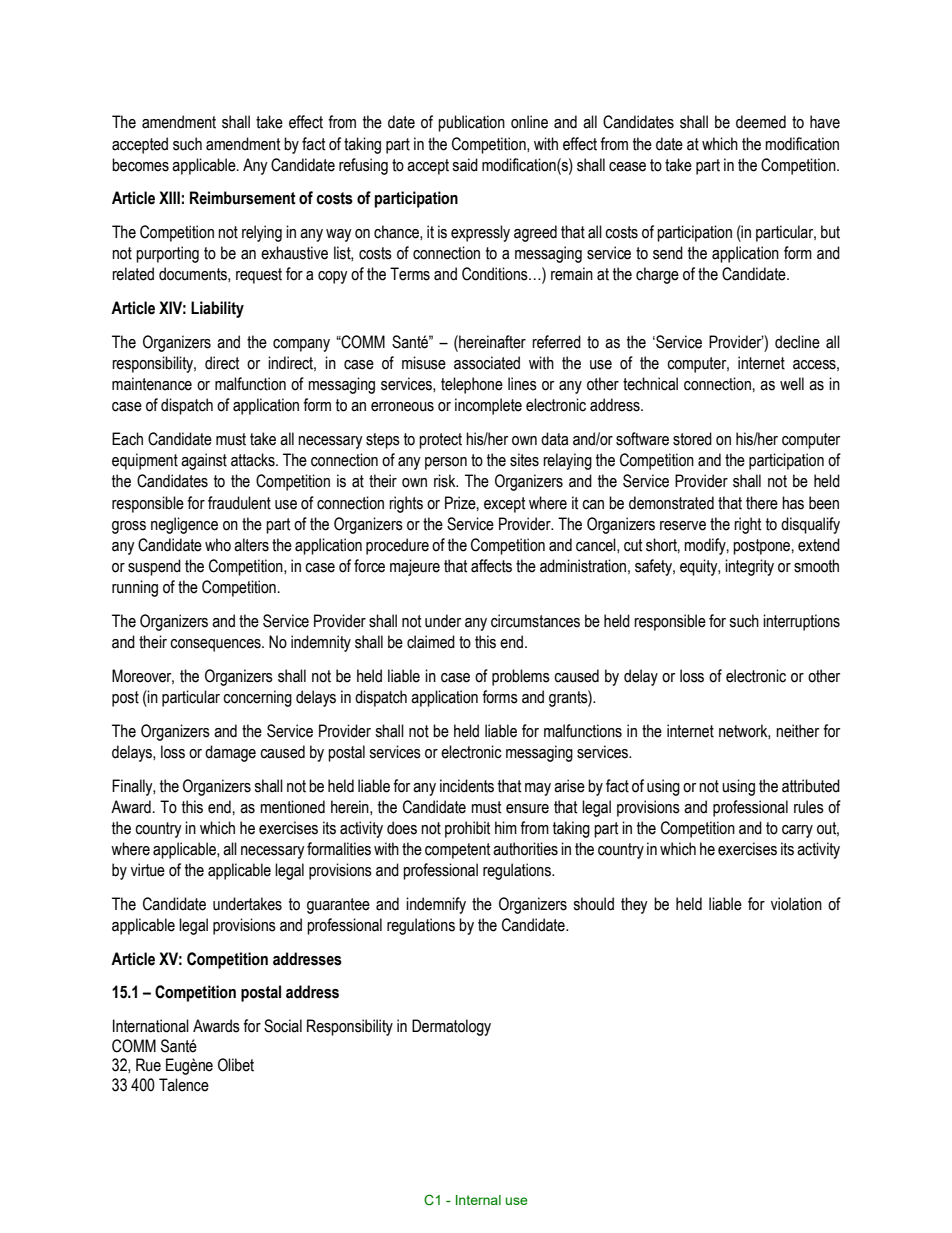  Describe the element at coordinates (148, 870) in the screenshot. I see `virtue` at that location.
